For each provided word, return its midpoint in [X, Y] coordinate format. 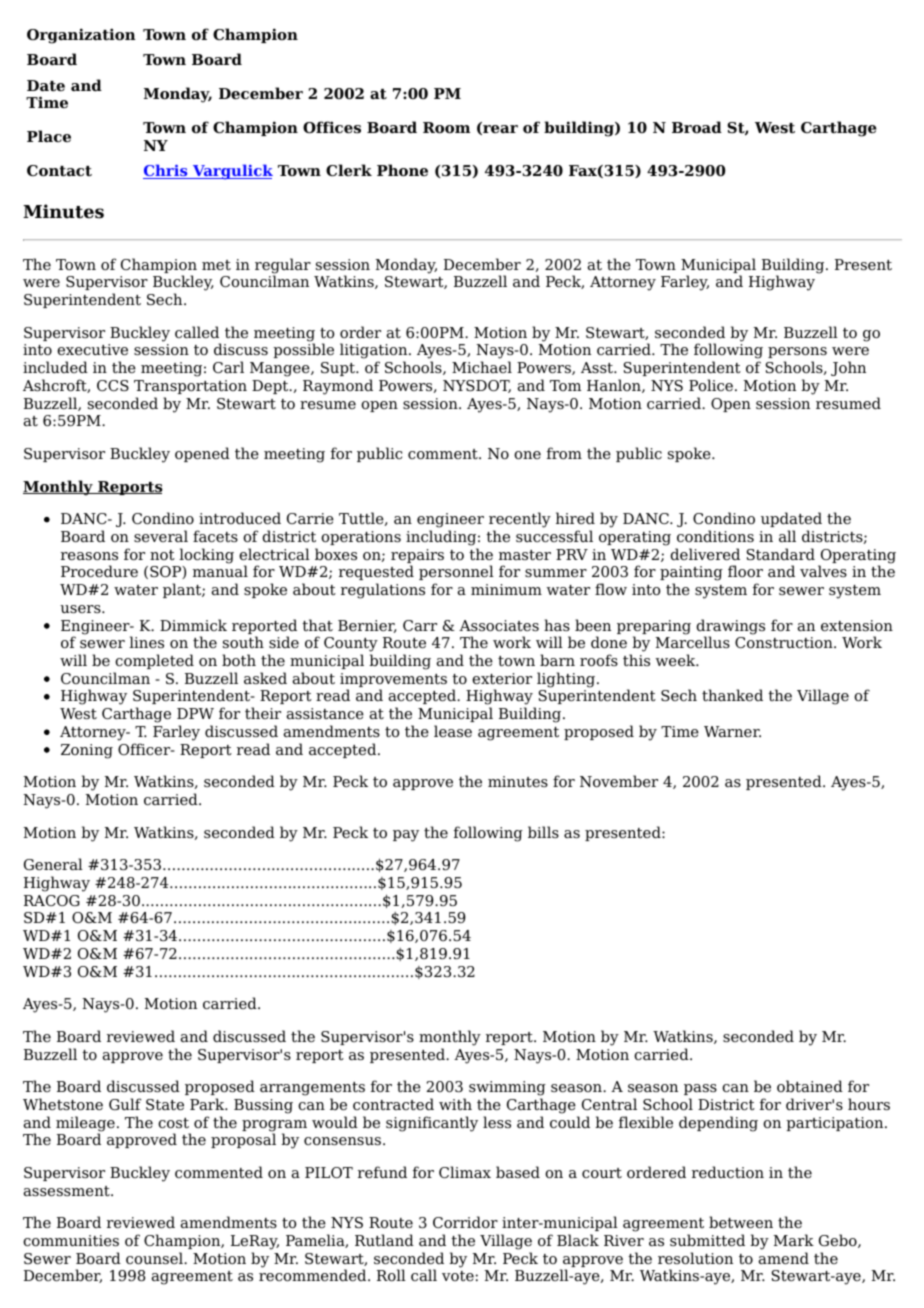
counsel [155, 1258]
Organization [81, 36]
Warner [732, 731]
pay [406, 836]
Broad [697, 127]
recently [520, 521]
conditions [715, 536]
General [53, 864]
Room [446, 128]
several [161, 536]
